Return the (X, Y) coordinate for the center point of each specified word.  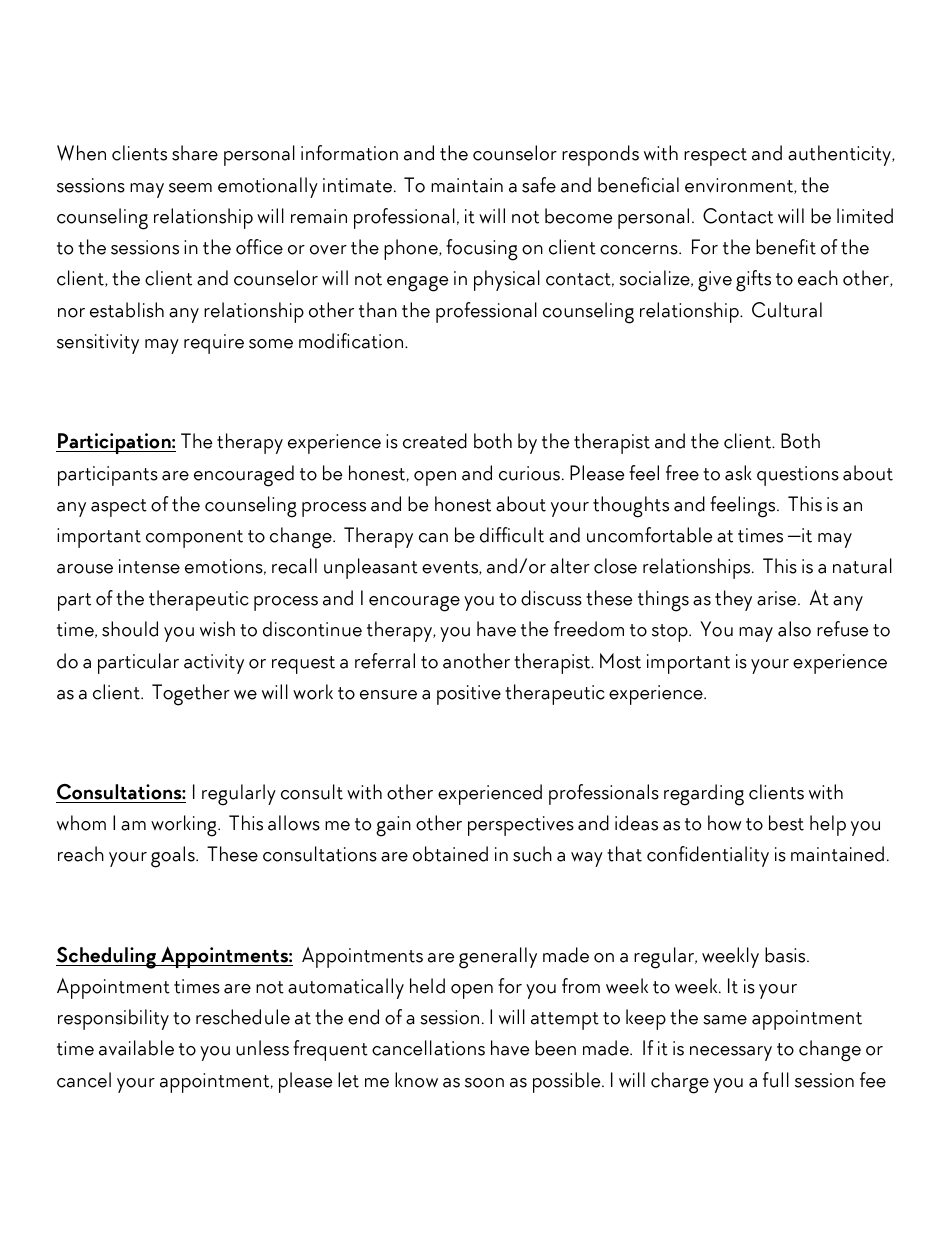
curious (529, 473)
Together (191, 695)
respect (715, 157)
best (786, 823)
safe (539, 185)
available (136, 1048)
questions (798, 476)
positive (469, 695)
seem (190, 188)
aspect (119, 508)
